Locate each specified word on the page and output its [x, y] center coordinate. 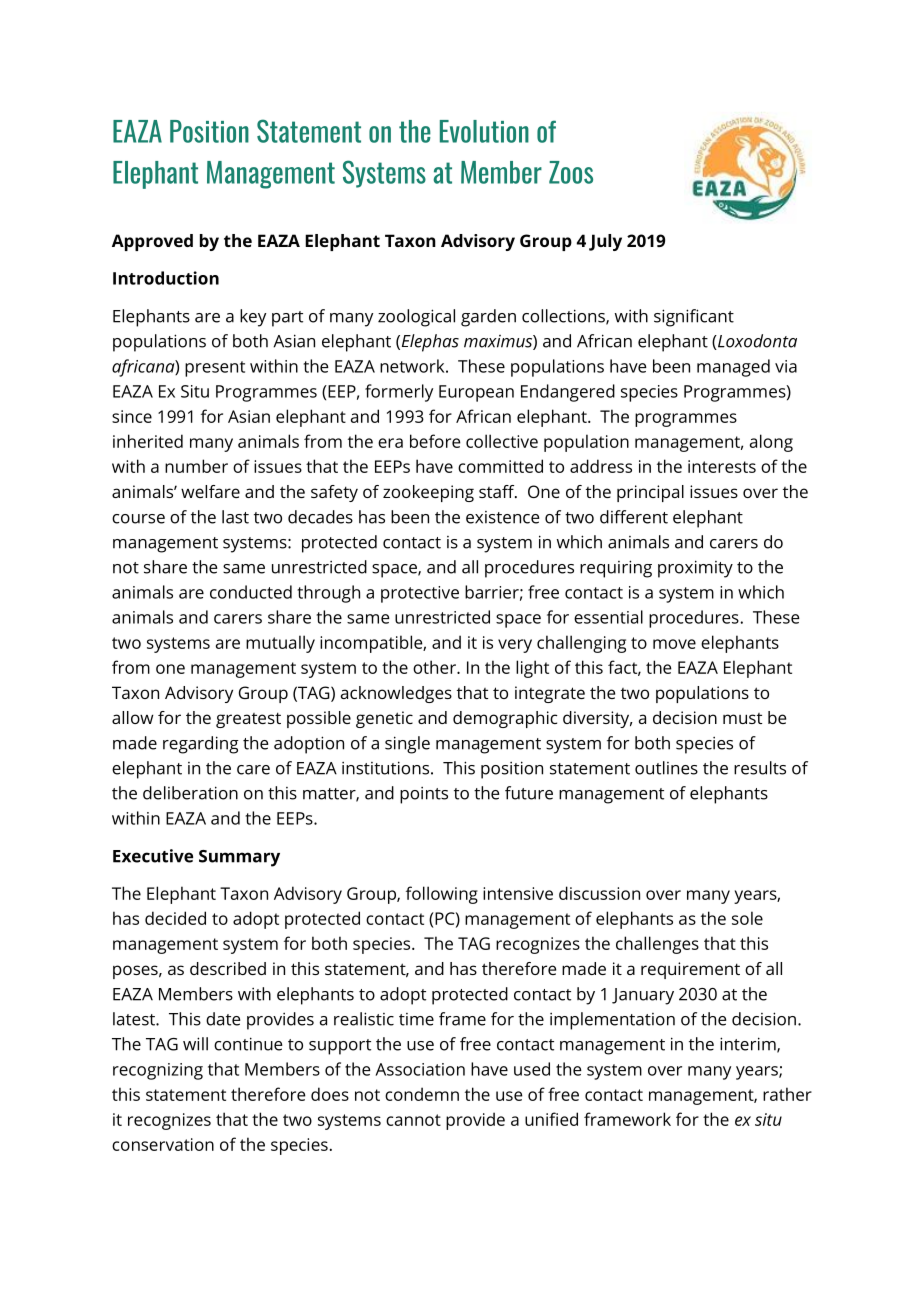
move [674, 644]
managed [733, 368]
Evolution [484, 131]
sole [747, 918]
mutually [280, 644]
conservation [163, 1144]
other [435, 667]
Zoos [571, 172]
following [442, 895]
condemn [422, 1094]
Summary [239, 858]
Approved [152, 242]
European [476, 393]
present [215, 369]
